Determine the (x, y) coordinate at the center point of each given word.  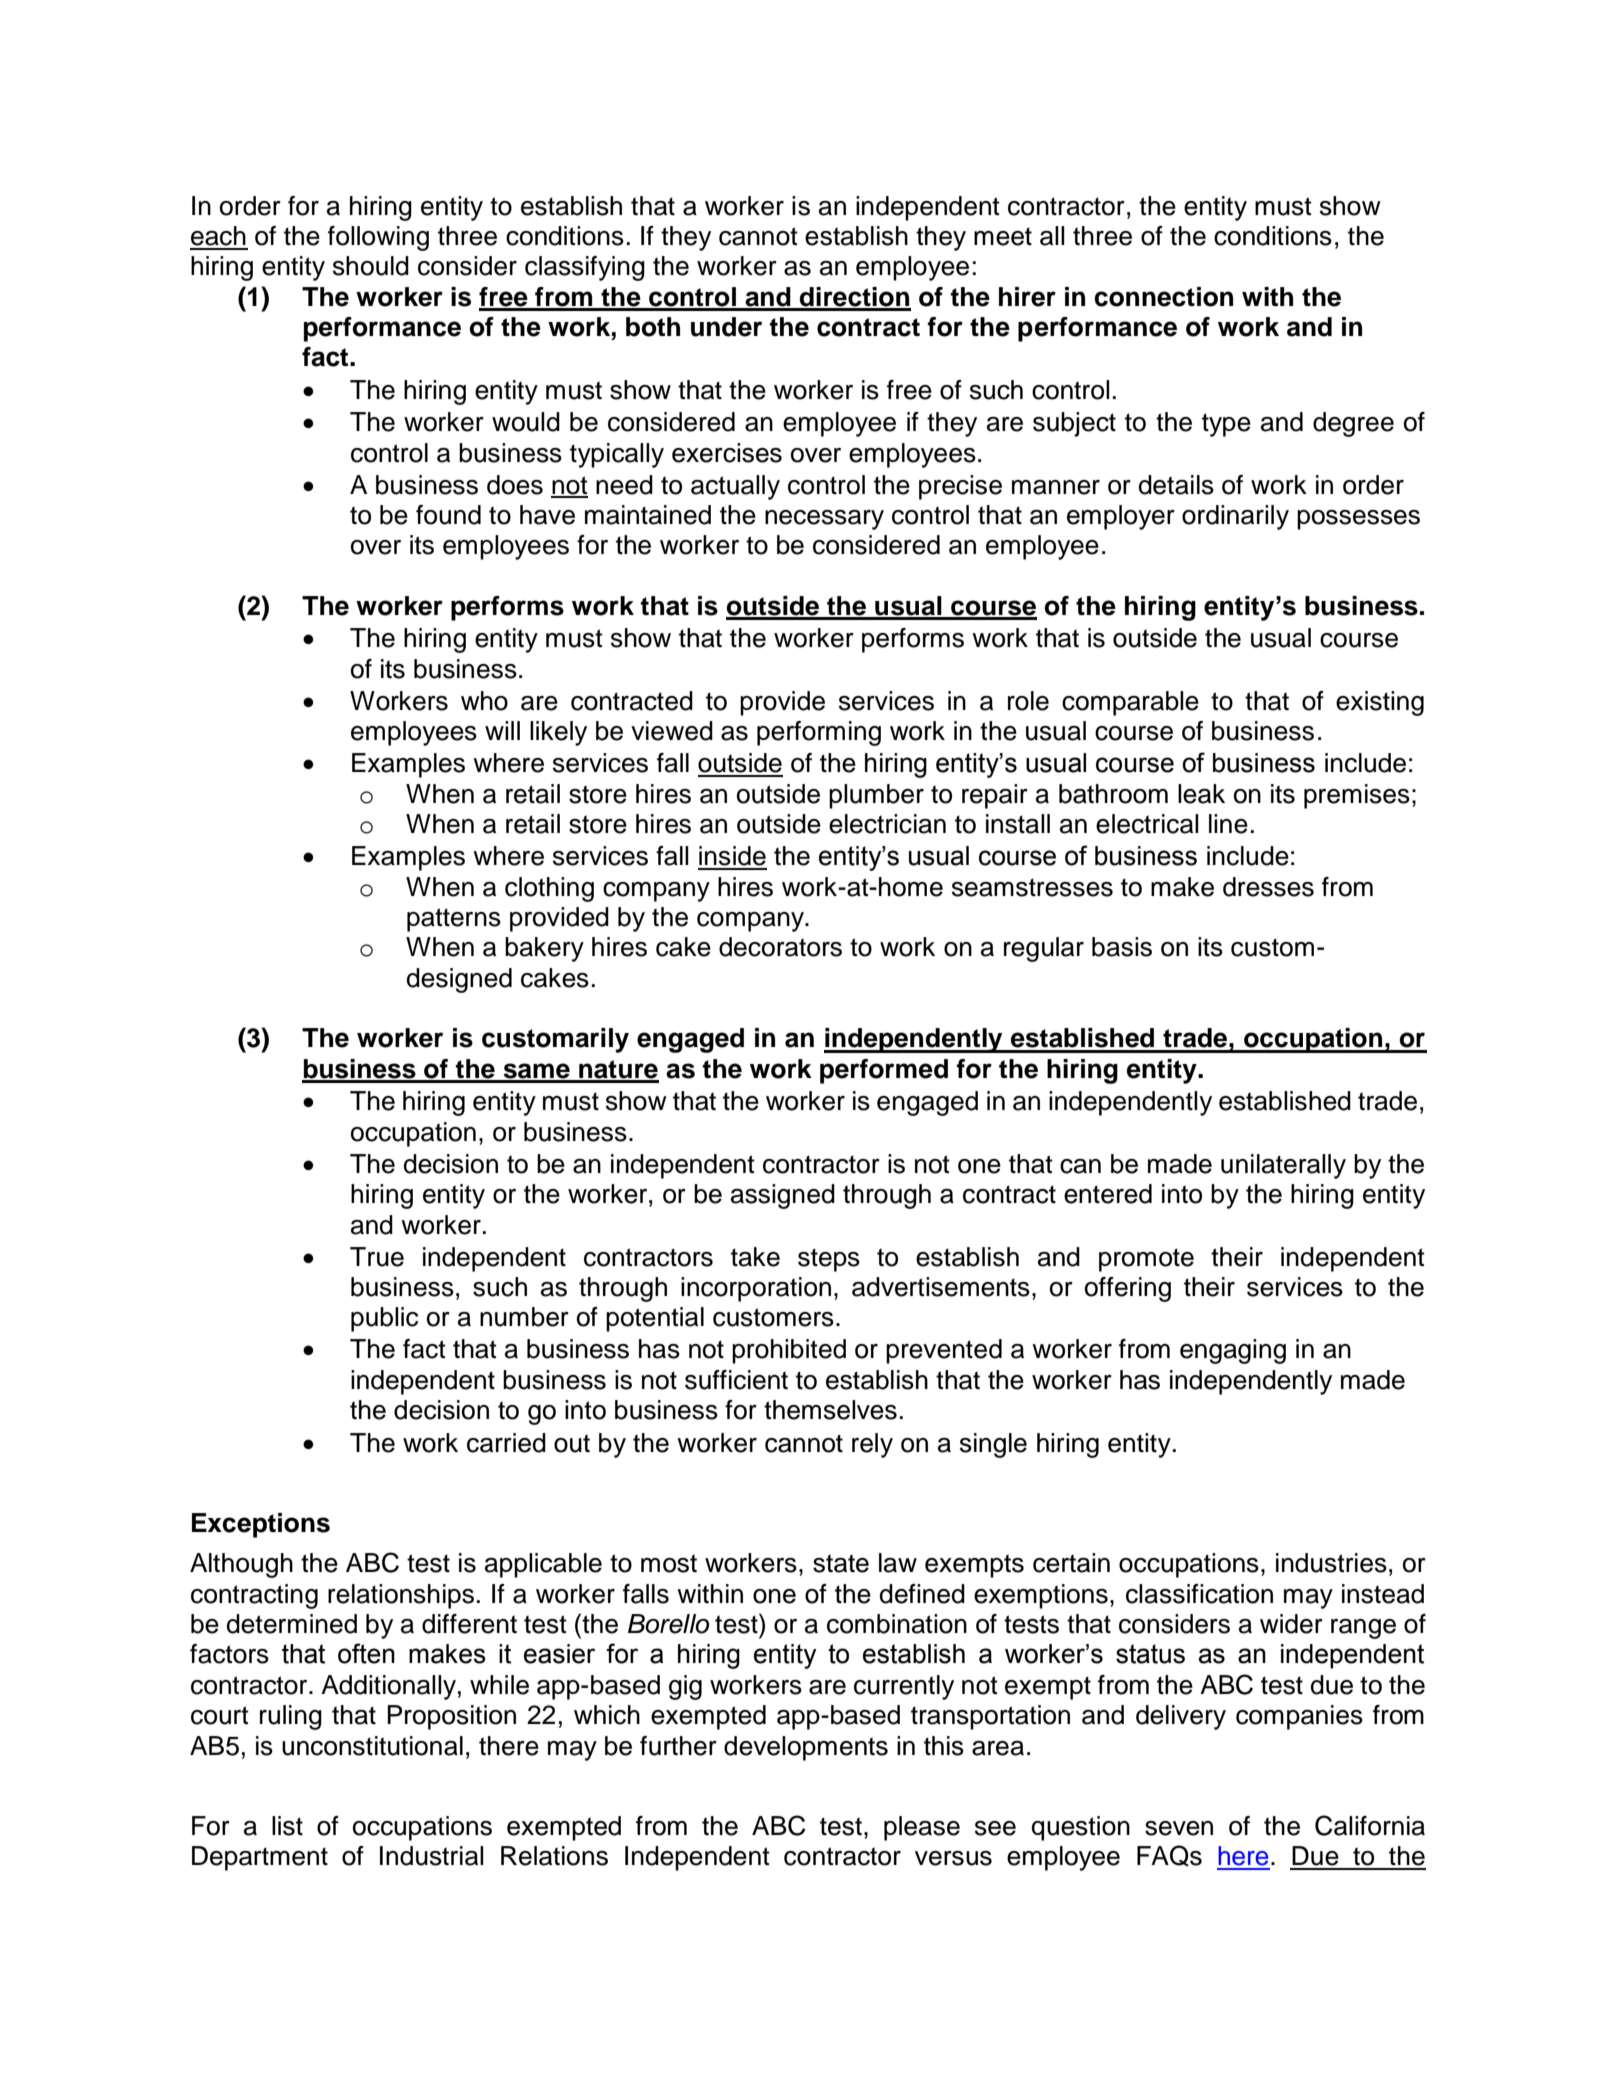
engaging (1233, 1351)
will (502, 730)
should (371, 266)
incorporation (756, 1289)
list (287, 1826)
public (384, 1319)
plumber (876, 796)
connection (1163, 297)
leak (1201, 794)
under (726, 327)
